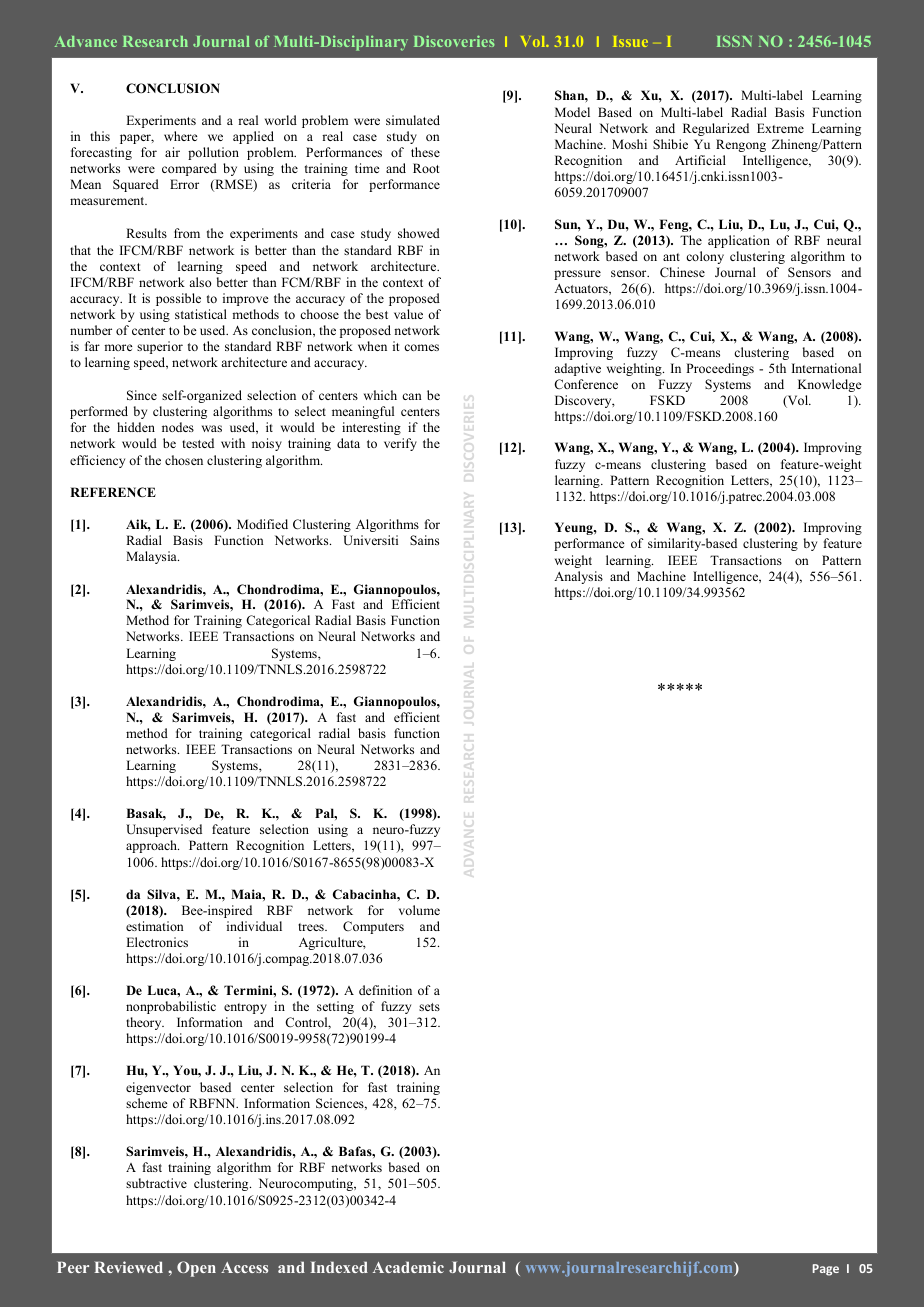  Describe the element at coordinates (181, 136) in the page. I see `where` at that location.
